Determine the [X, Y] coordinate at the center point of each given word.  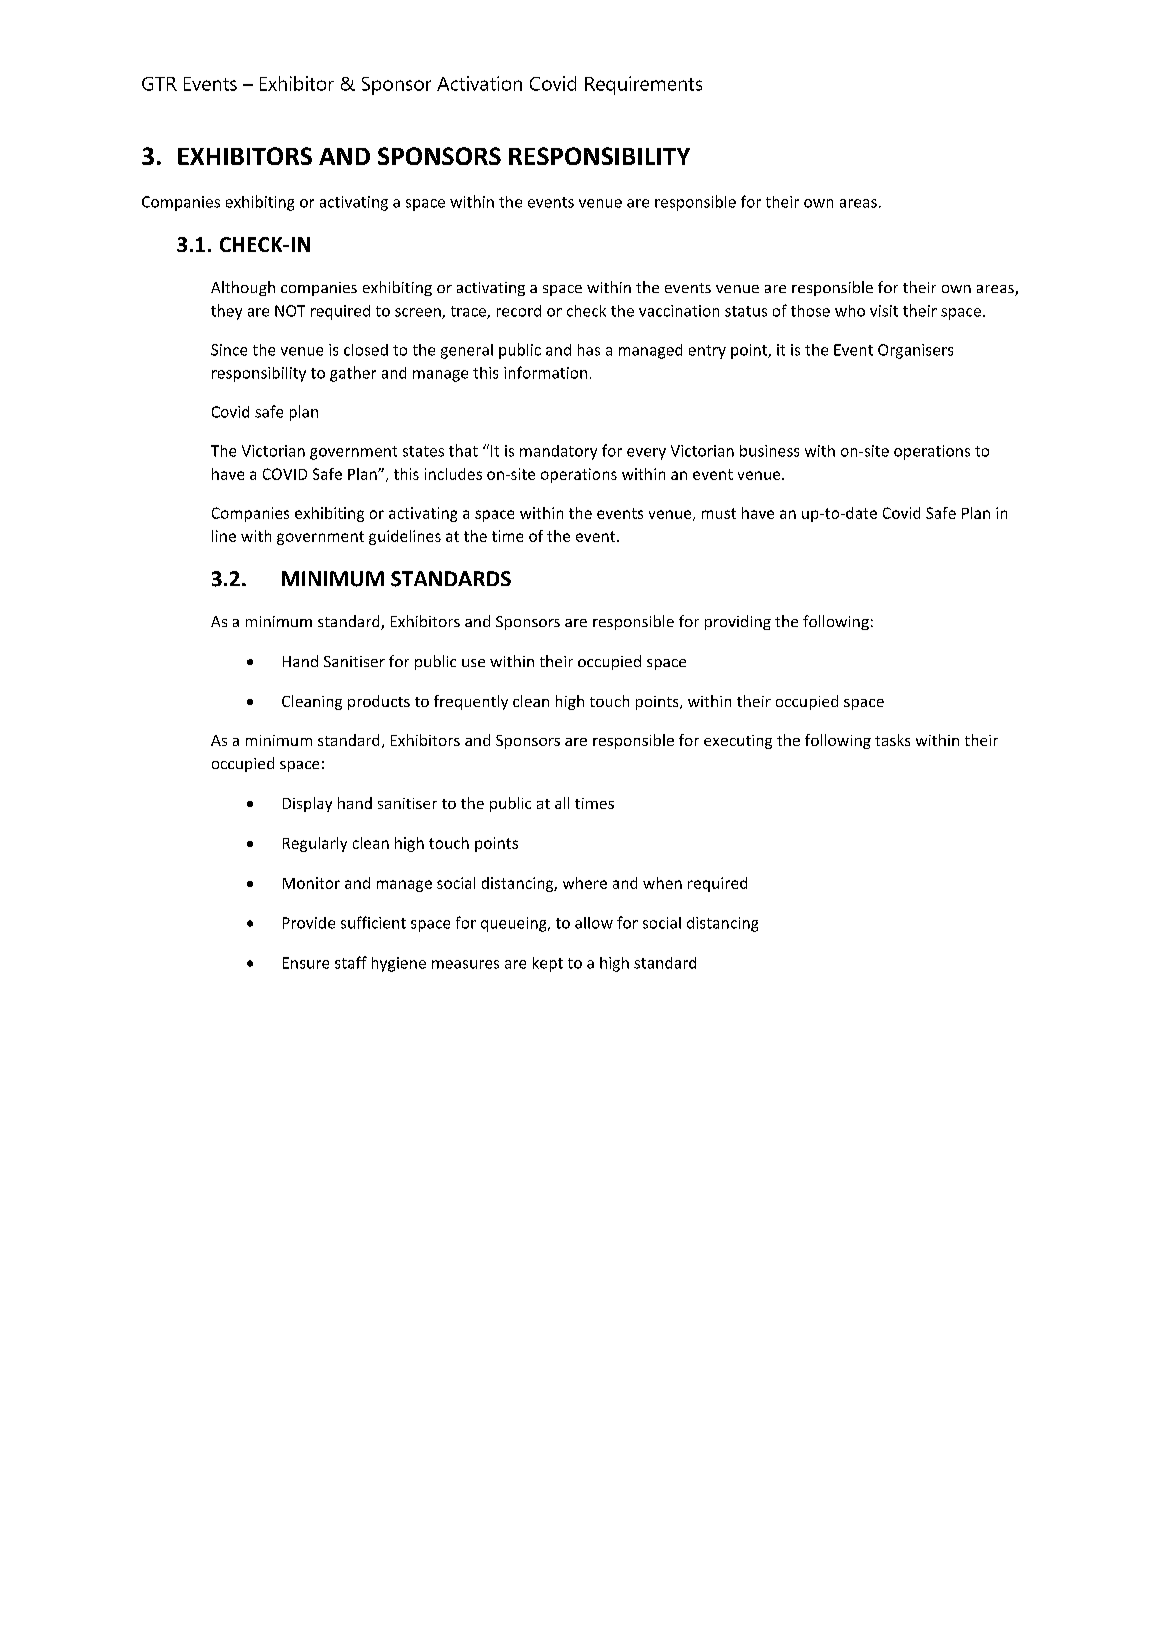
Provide [309, 923]
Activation [479, 83]
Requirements [643, 85]
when [662, 883]
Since [229, 350]
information [545, 372]
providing [738, 622]
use [473, 663]
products [379, 702]
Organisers [915, 351]
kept [548, 964]
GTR [159, 84]
